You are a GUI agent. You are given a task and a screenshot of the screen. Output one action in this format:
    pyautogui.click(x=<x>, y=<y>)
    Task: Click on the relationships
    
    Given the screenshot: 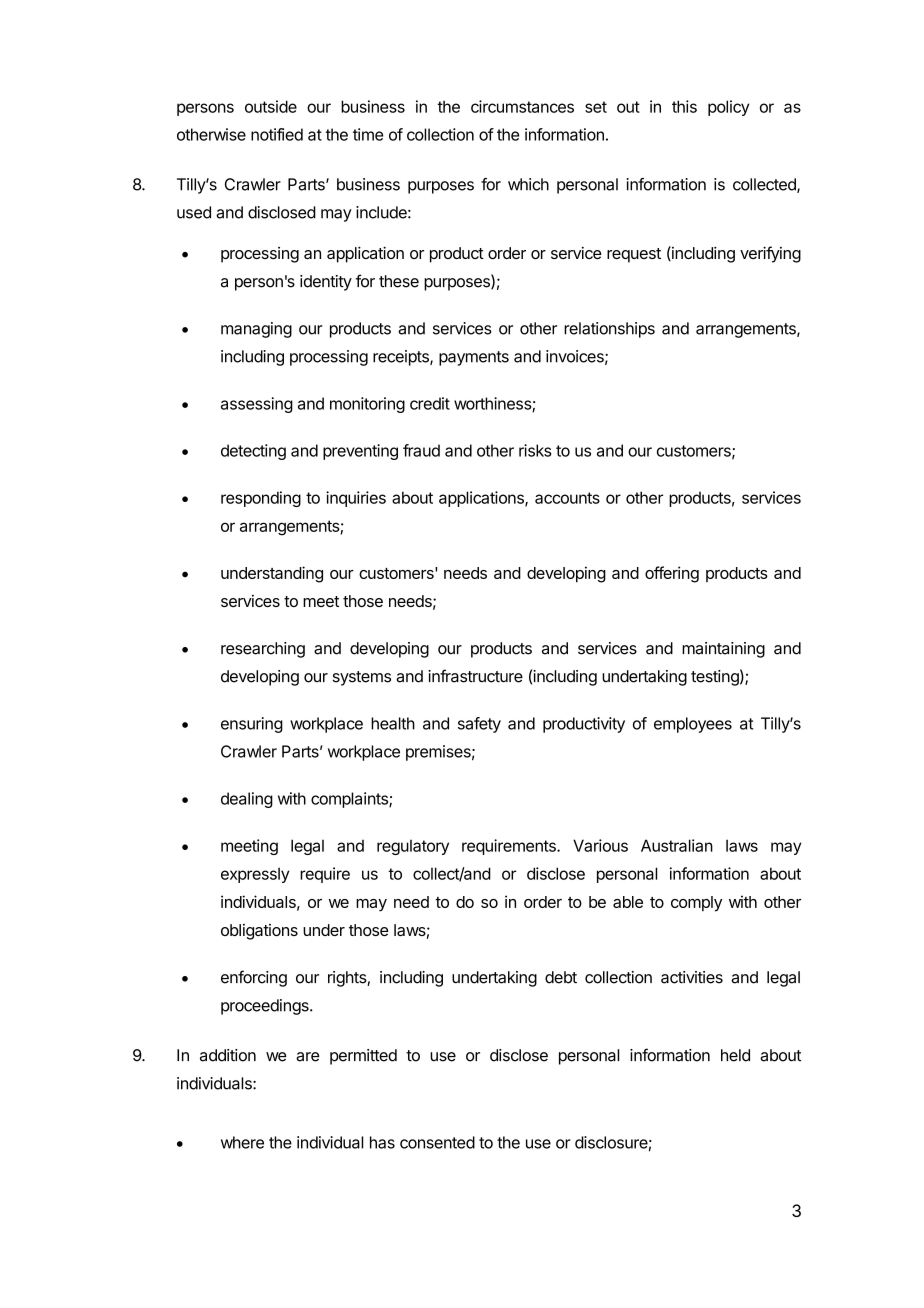 What is the action you would take?
    pyautogui.click(x=609, y=330)
